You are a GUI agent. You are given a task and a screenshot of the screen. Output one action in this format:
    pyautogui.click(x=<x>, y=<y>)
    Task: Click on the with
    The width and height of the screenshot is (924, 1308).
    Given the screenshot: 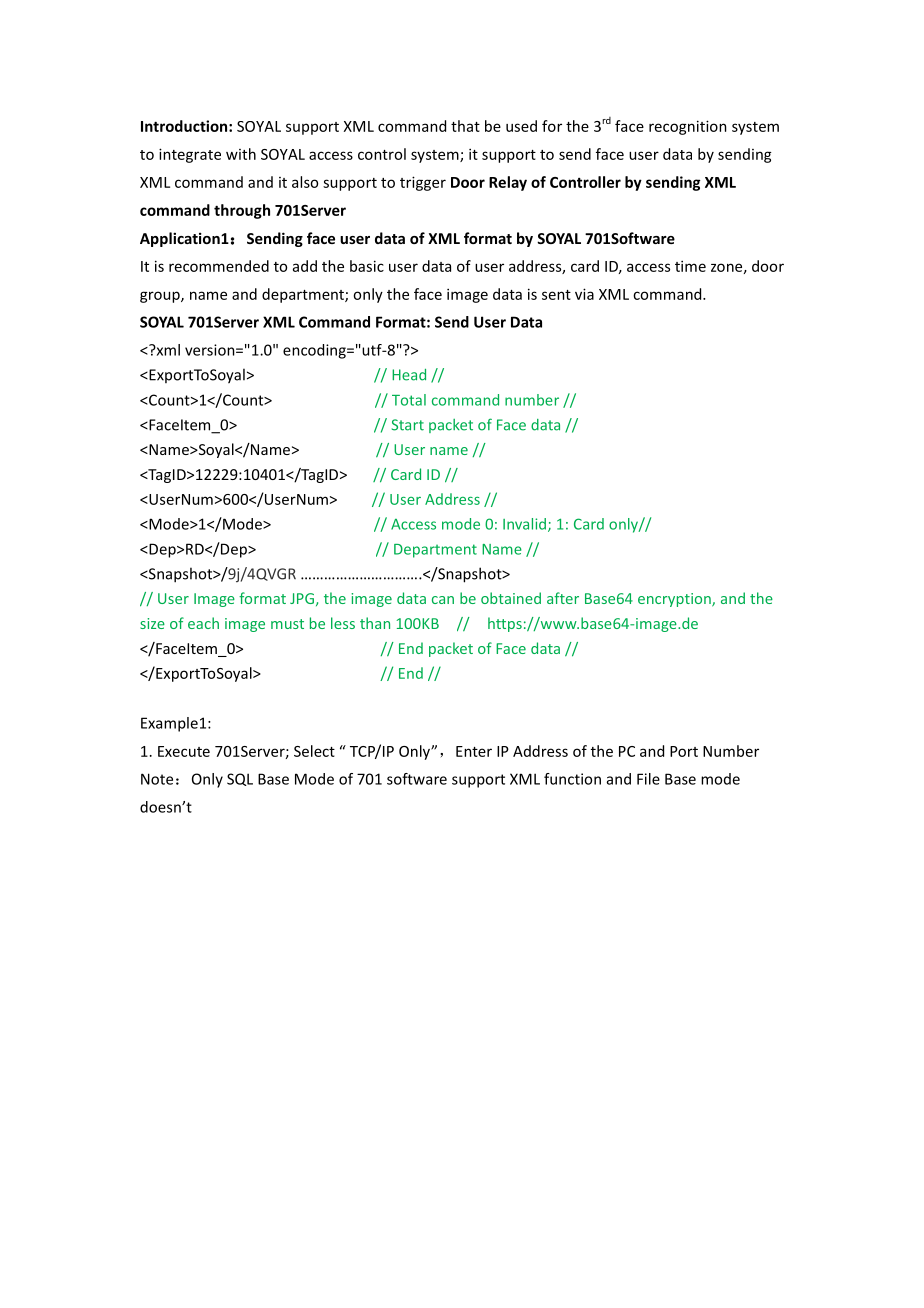 What is the action you would take?
    pyautogui.click(x=241, y=154)
